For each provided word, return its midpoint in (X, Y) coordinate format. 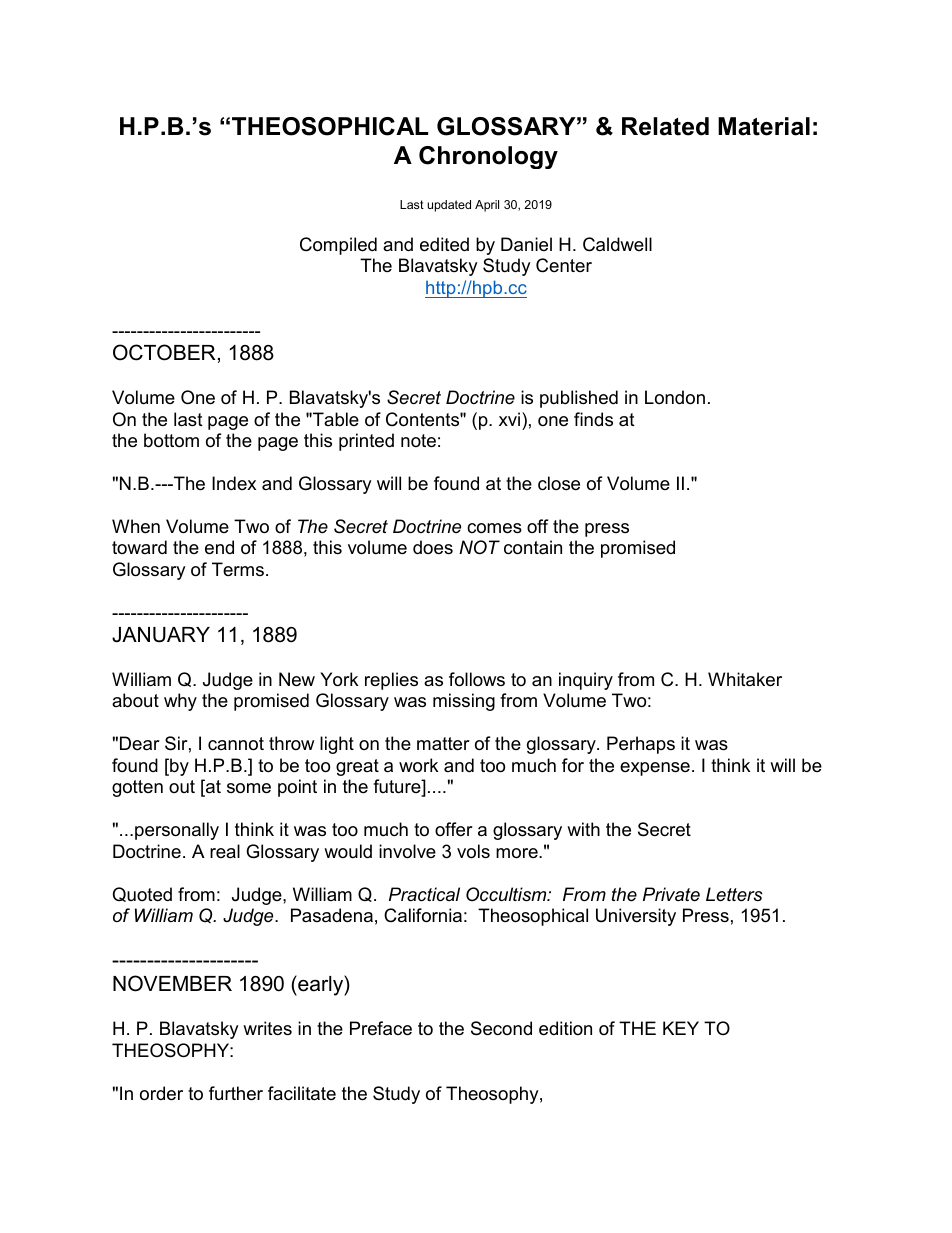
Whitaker (745, 679)
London (675, 397)
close (559, 483)
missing (464, 702)
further (236, 1093)
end (219, 547)
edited (444, 244)
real (225, 851)
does (433, 547)
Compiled (338, 246)
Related (665, 126)
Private (671, 894)
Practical (424, 894)
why (180, 702)
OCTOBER (164, 352)
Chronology (488, 157)
